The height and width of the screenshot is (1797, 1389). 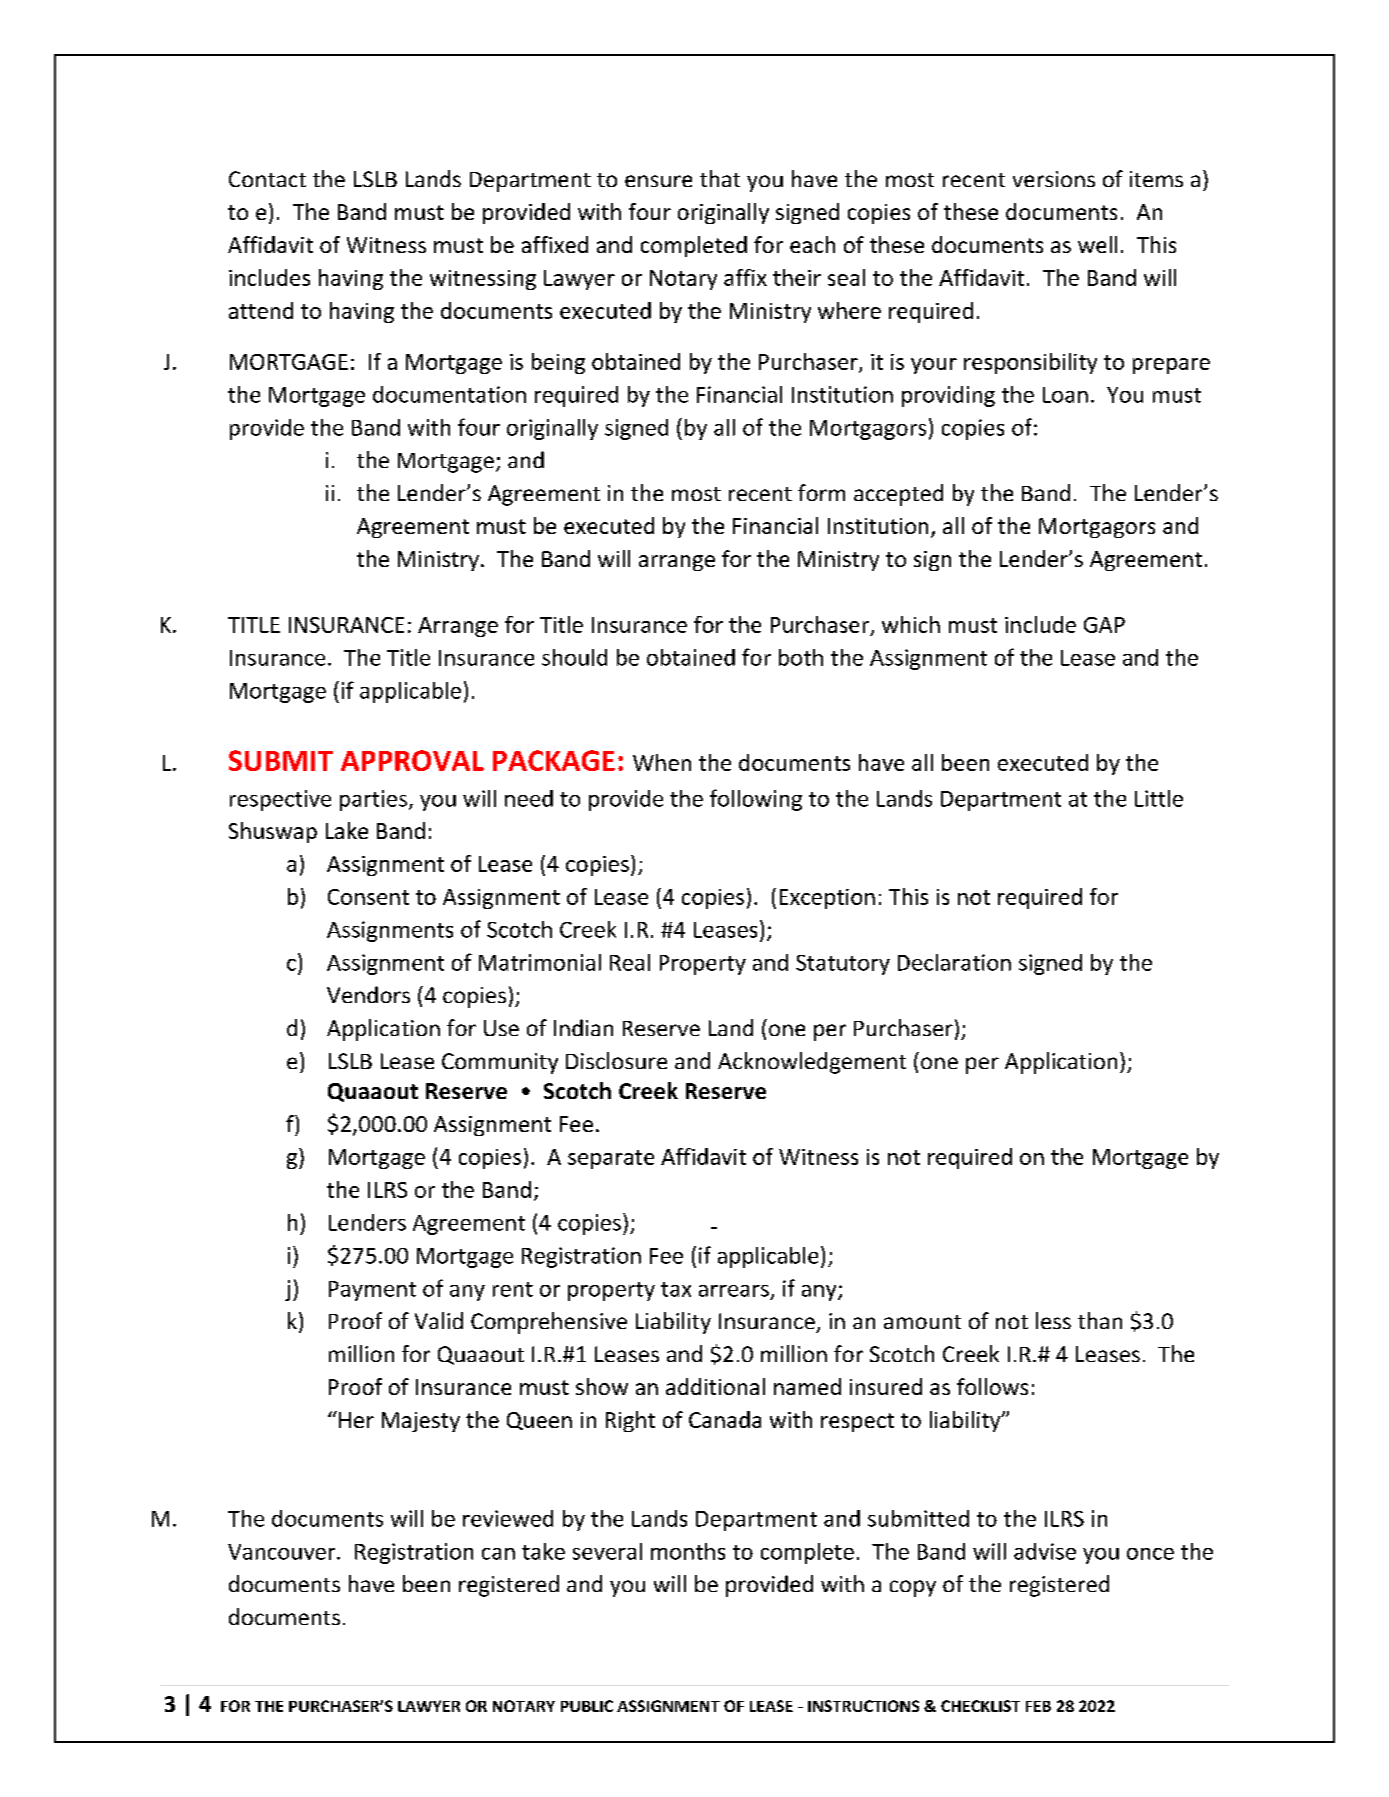 I want to click on Contact, so click(x=267, y=179).
